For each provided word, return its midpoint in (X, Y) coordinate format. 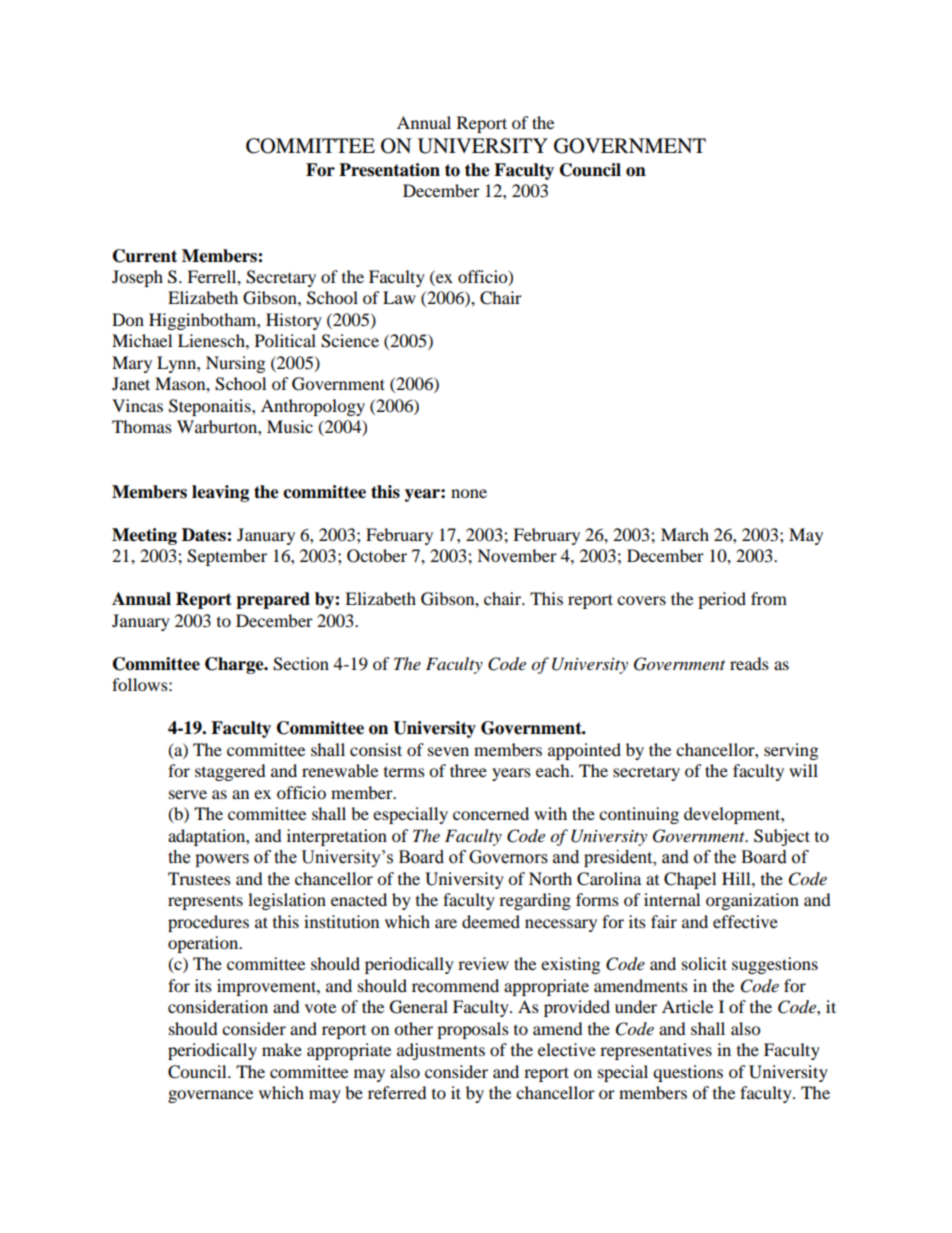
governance (210, 1096)
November (517, 555)
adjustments (441, 1051)
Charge (235, 665)
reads (749, 663)
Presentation (389, 170)
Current (145, 256)
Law (399, 297)
